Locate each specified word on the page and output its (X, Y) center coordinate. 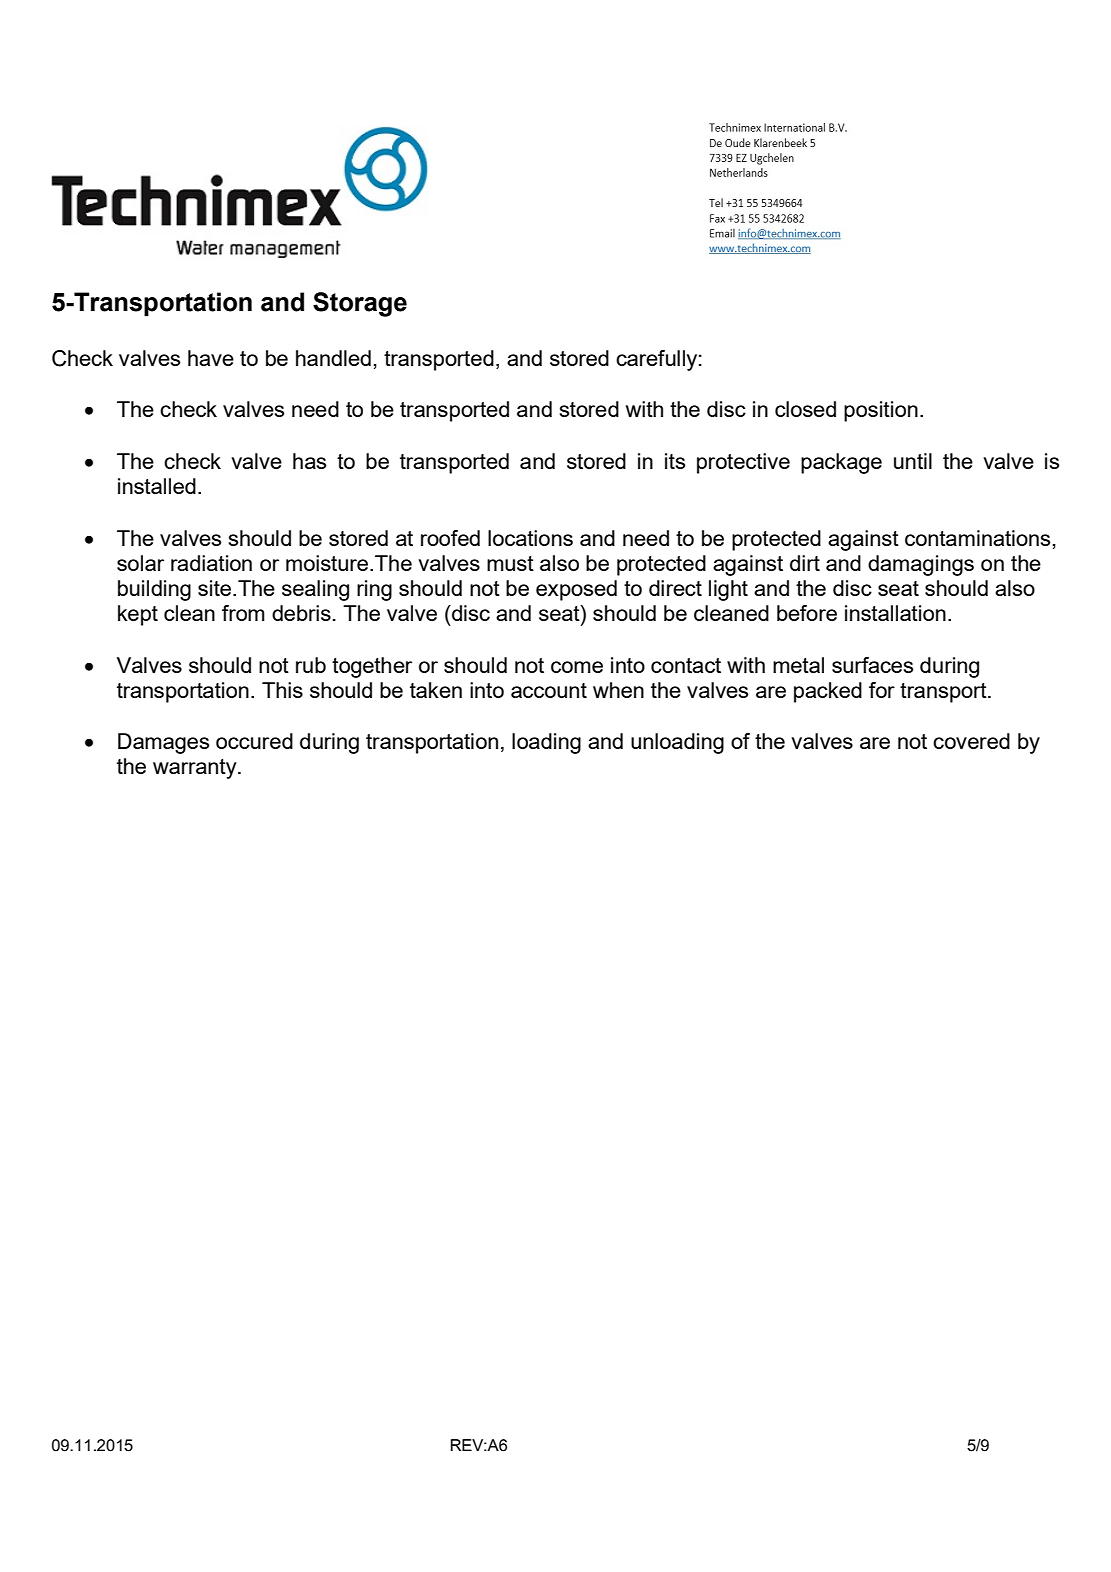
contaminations (977, 538)
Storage (360, 304)
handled (333, 358)
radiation (211, 563)
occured (254, 741)
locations (530, 538)
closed (805, 409)
